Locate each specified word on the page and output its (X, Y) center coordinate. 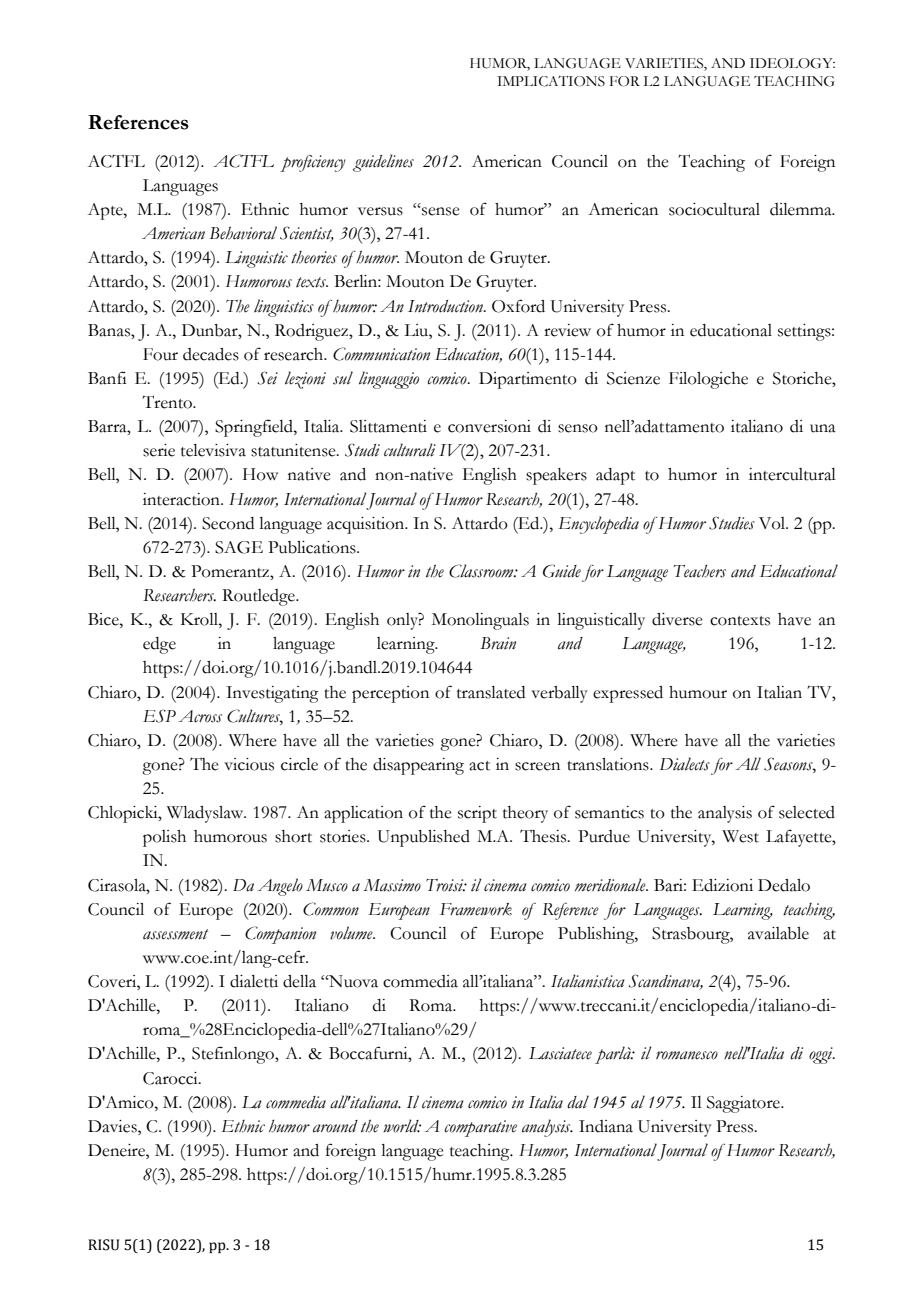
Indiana (606, 1126)
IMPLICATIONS (551, 81)
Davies (113, 1126)
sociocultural (714, 209)
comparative (480, 1128)
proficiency (313, 163)
